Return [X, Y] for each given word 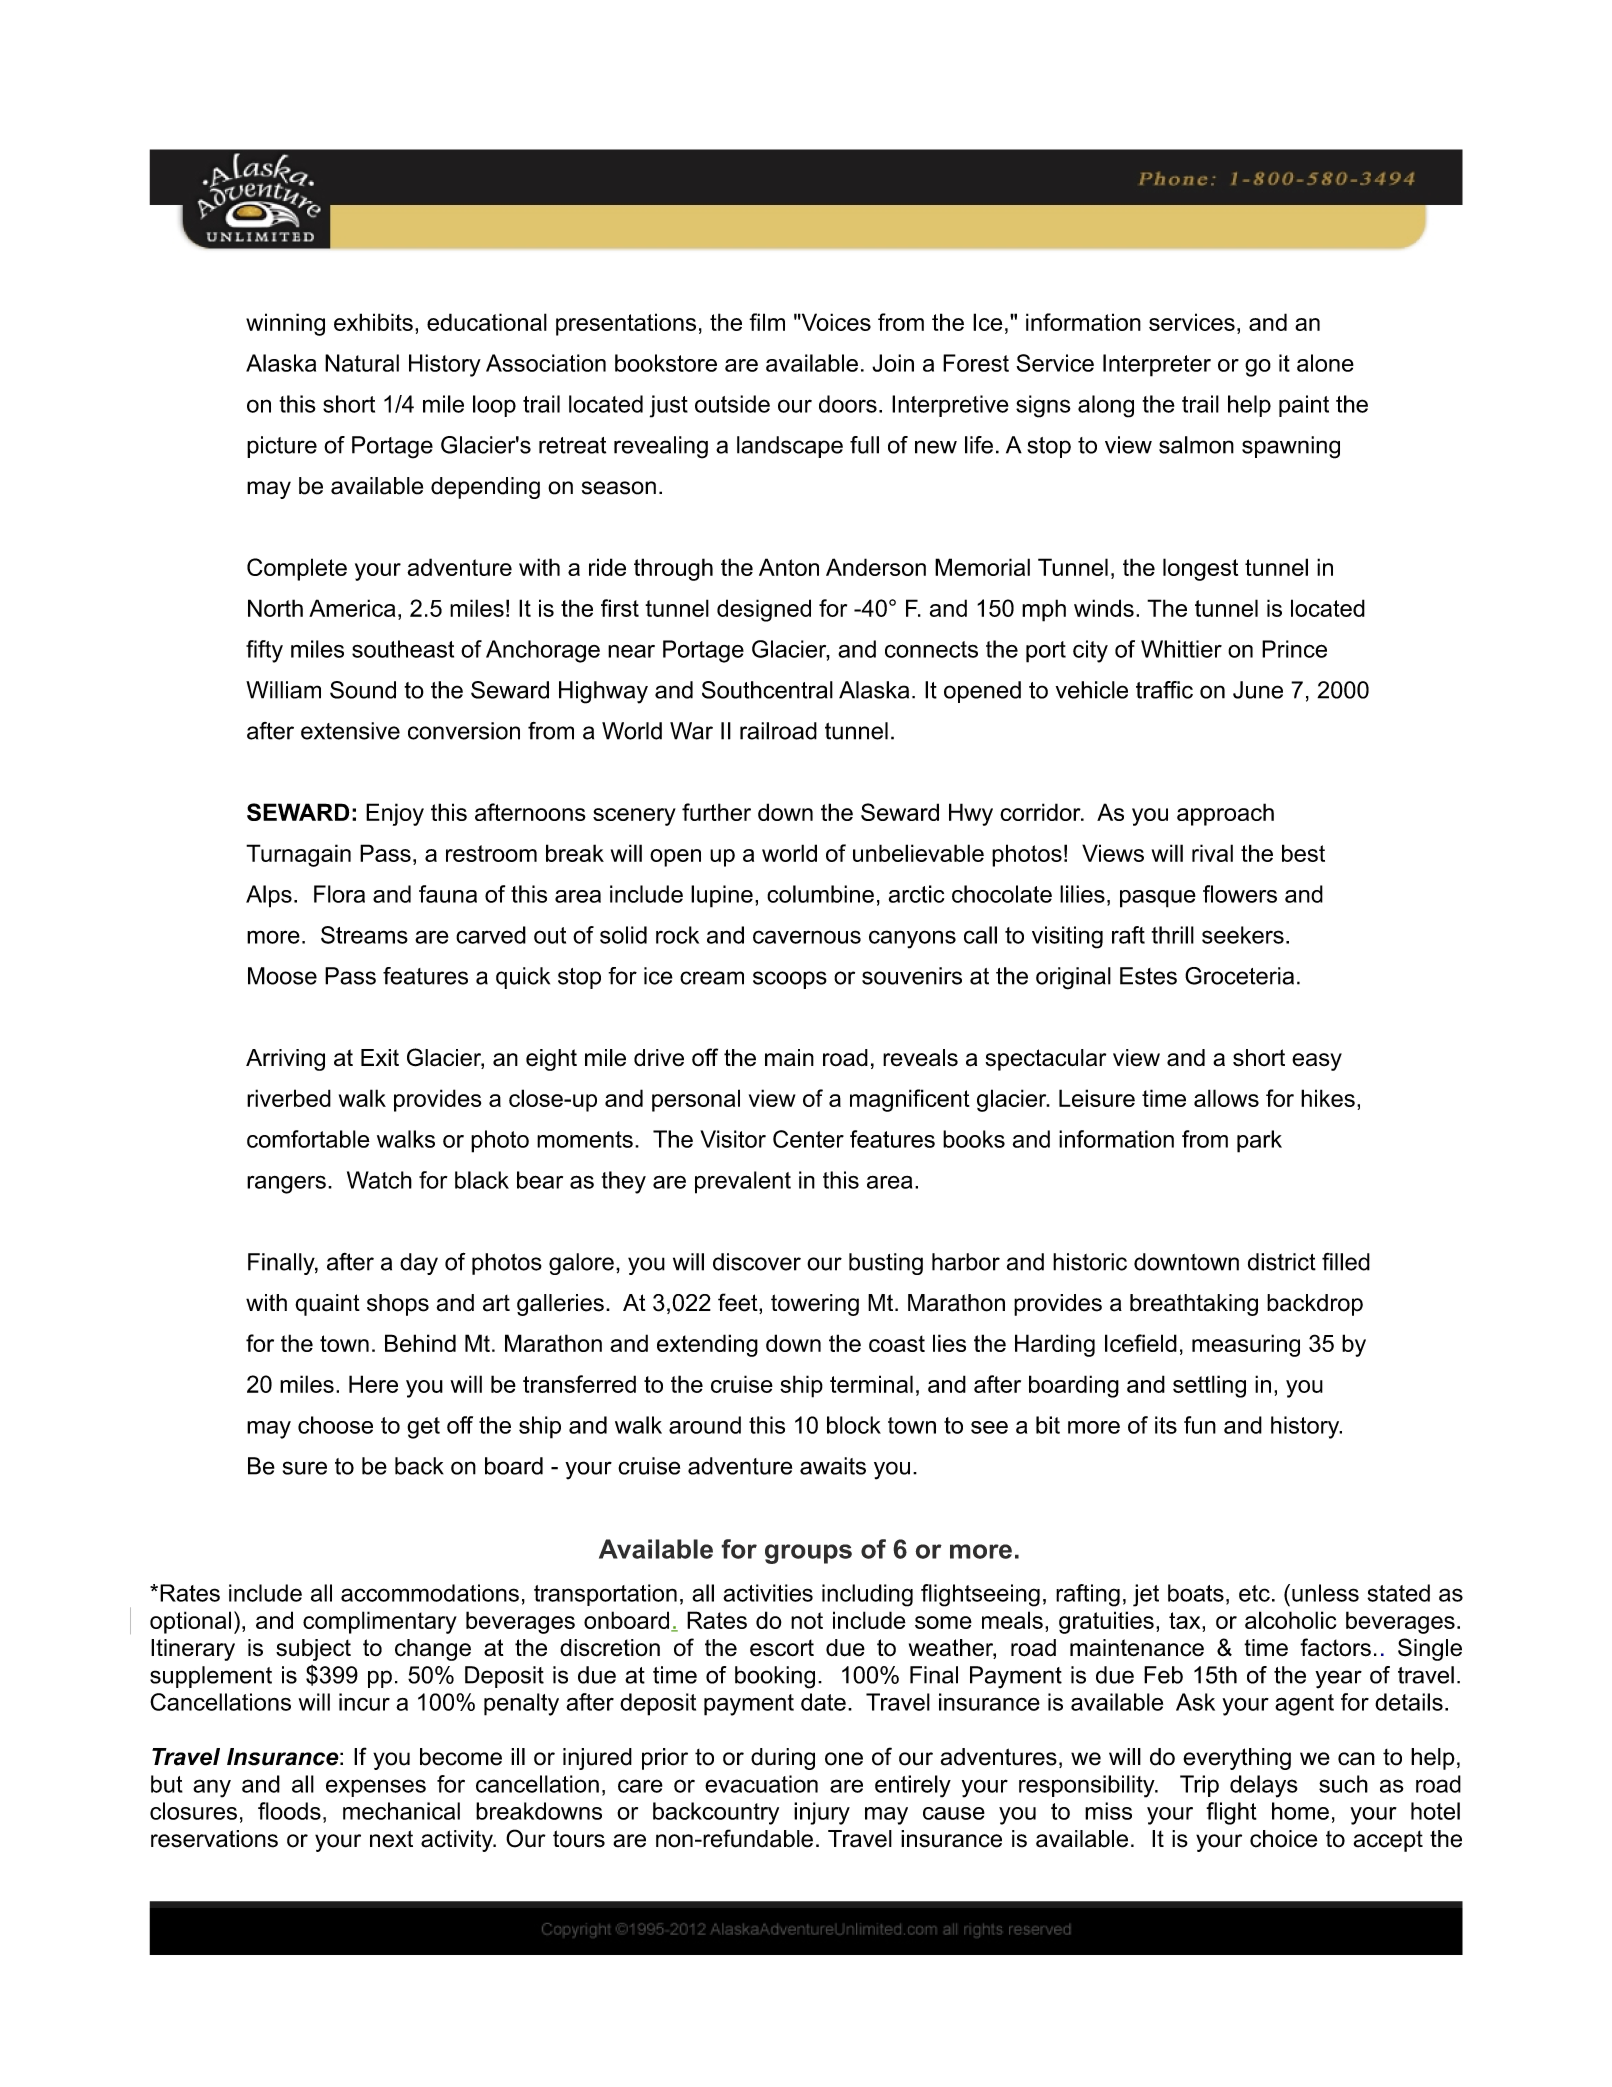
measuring [1246, 1345]
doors [848, 404]
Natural [362, 363]
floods [289, 1811]
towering [815, 1305]
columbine [820, 894]
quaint [327, 1305]
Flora [339, 894]
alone [1325, 363]
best [1303, 853]
